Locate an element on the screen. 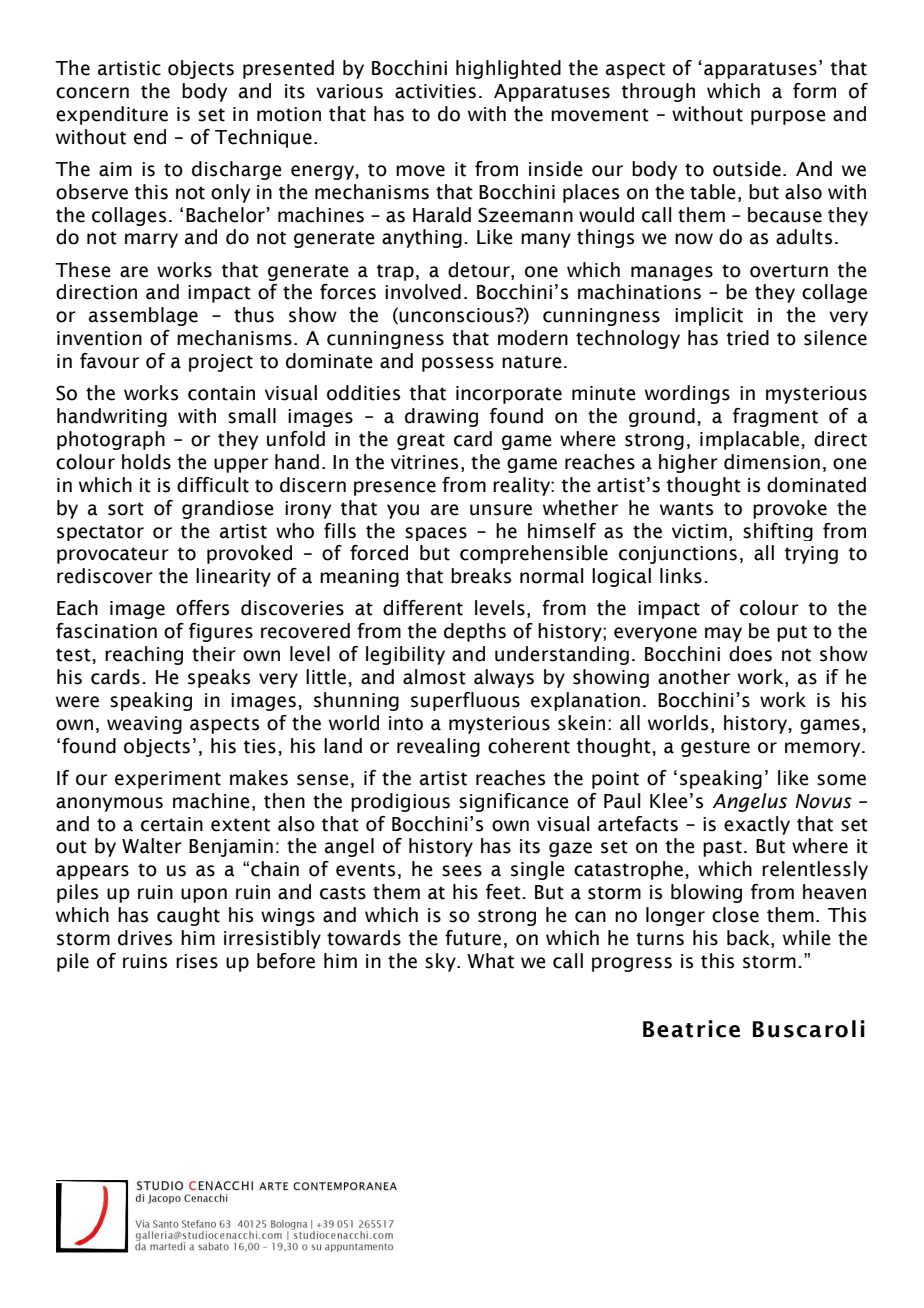  highlighted is located at coordinates (508, 69).
